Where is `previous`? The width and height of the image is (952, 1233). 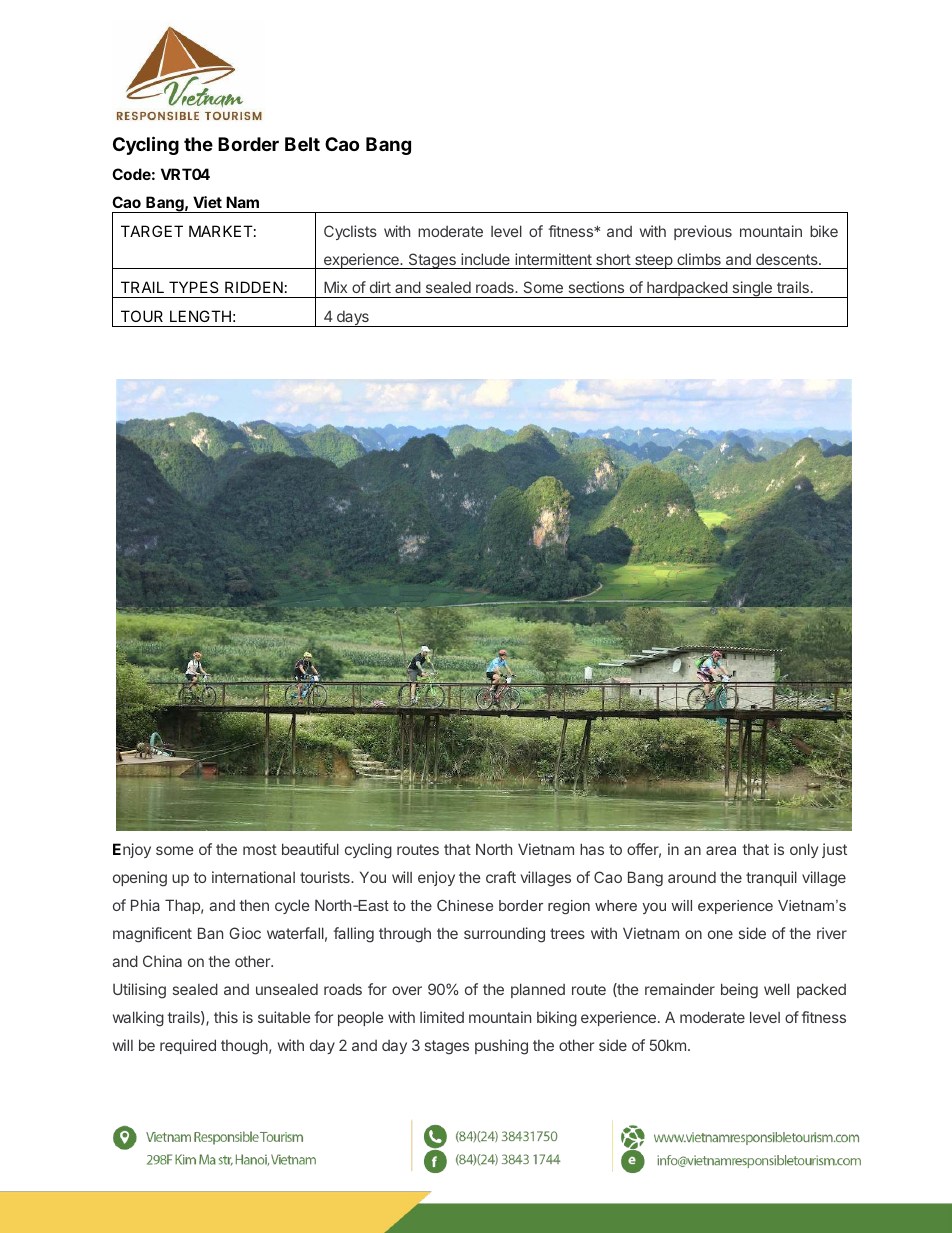 previous is located at coordinates (703, 232).
